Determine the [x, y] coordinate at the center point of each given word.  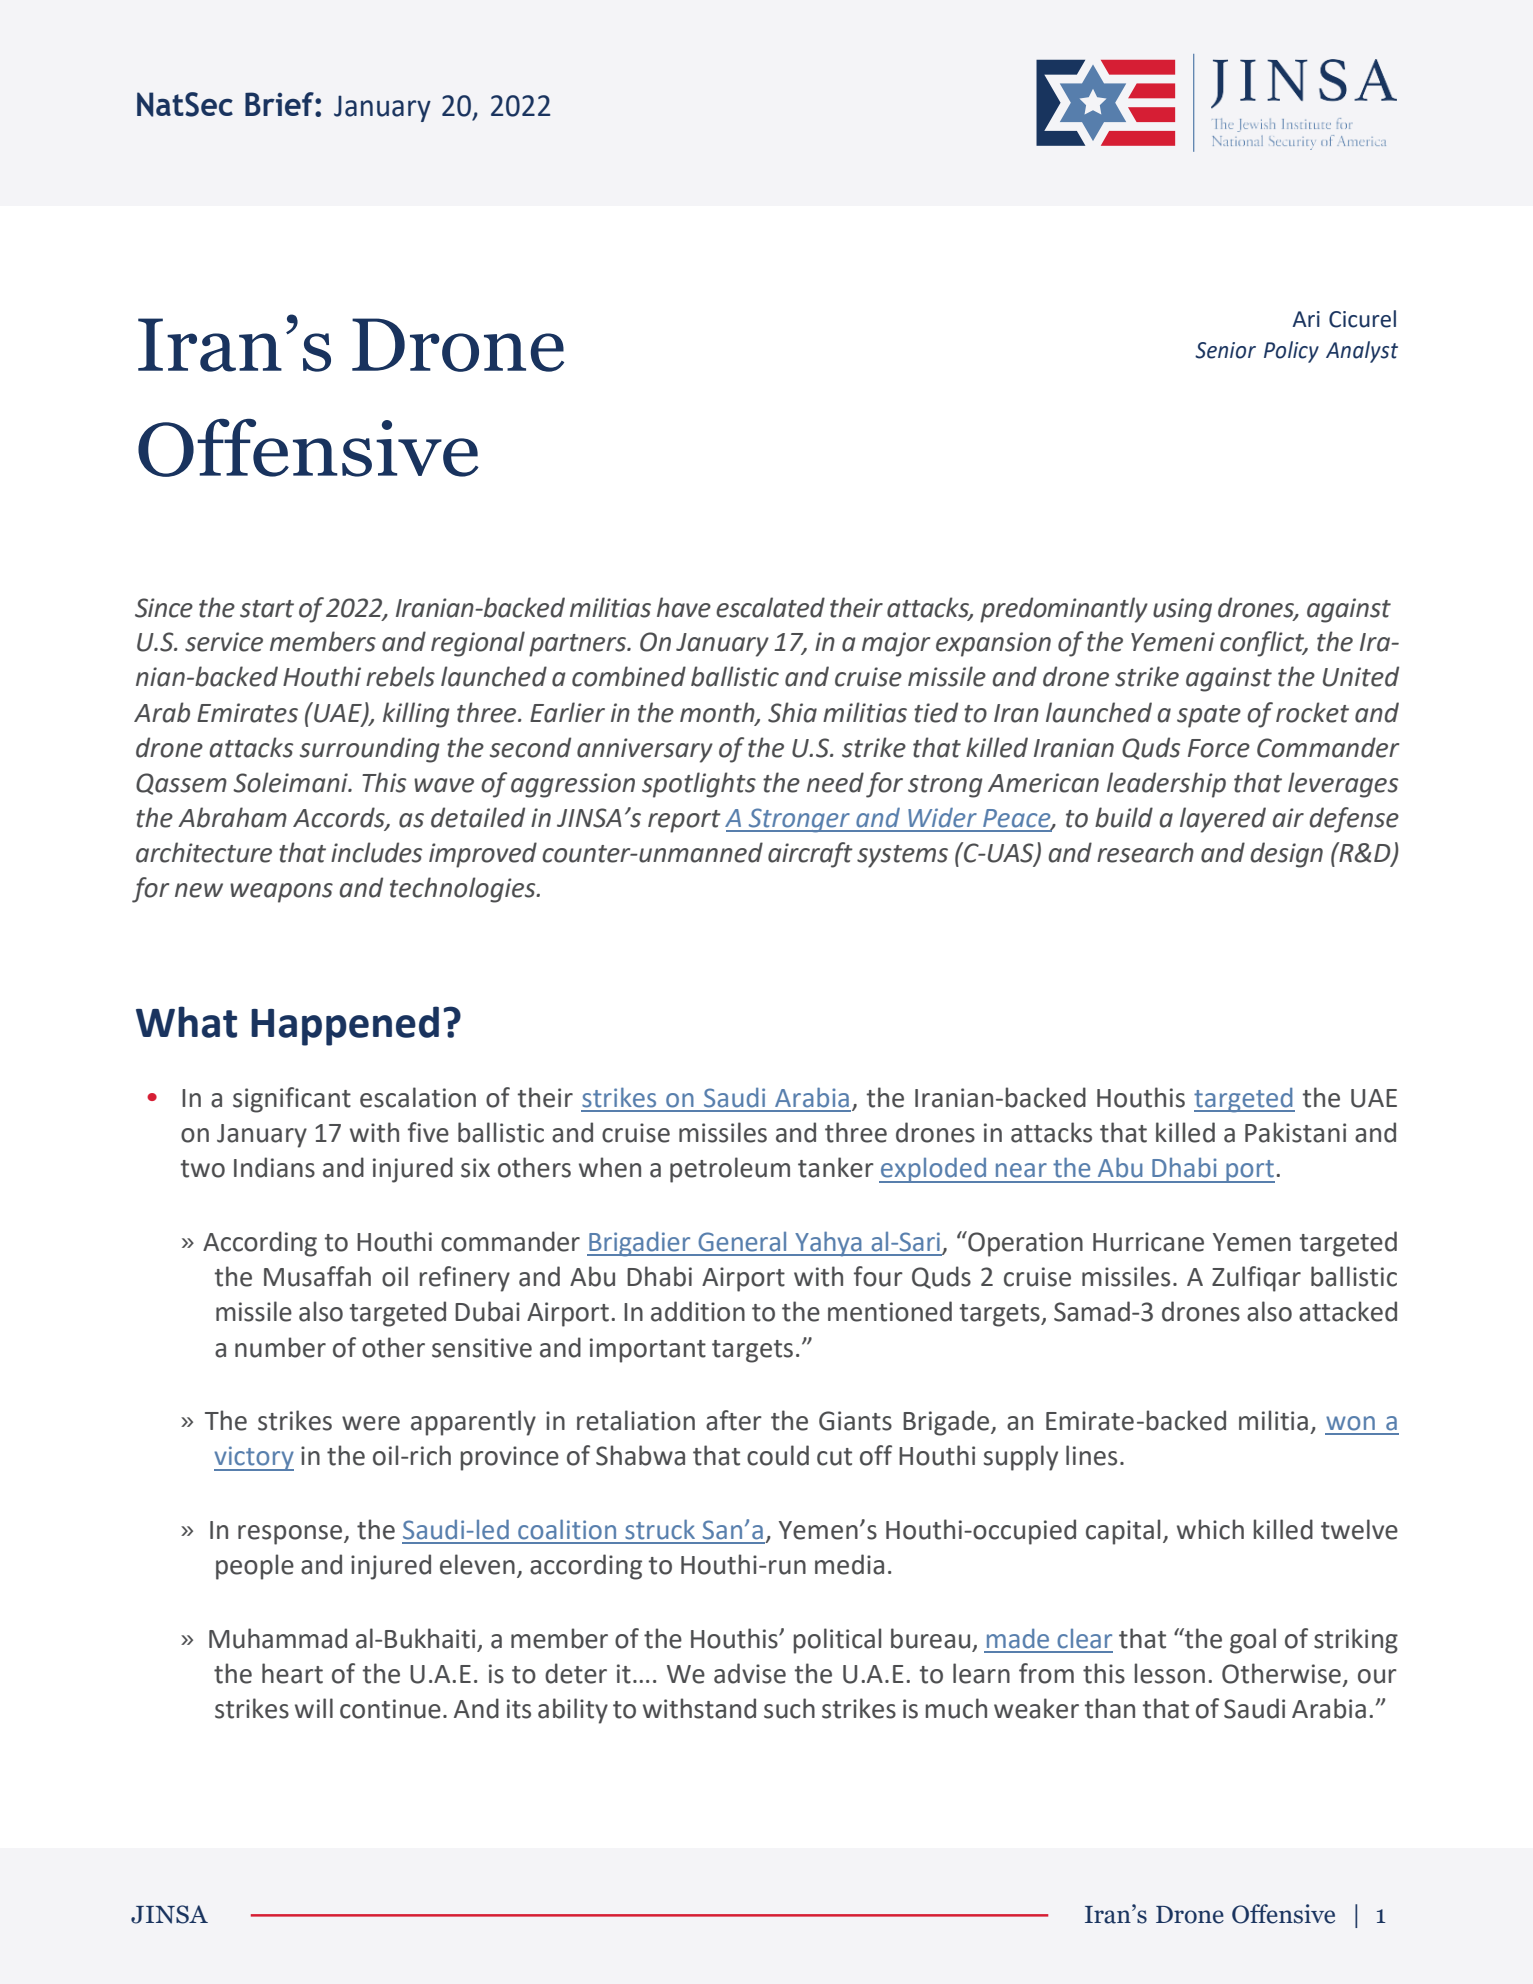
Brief [280, 104]
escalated [770, 607]
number [280, 1347]
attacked [1348, 1311]
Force [1219, 748]
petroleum [730, 1170]
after [734, 1420]
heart [292, 1673]
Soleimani [291, 782]
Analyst [1362, 352]
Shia [792, 712]
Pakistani [1295, 1132]
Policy [1291, 352]
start [267, 609]
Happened [345, 1026]
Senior [1225, 350]
